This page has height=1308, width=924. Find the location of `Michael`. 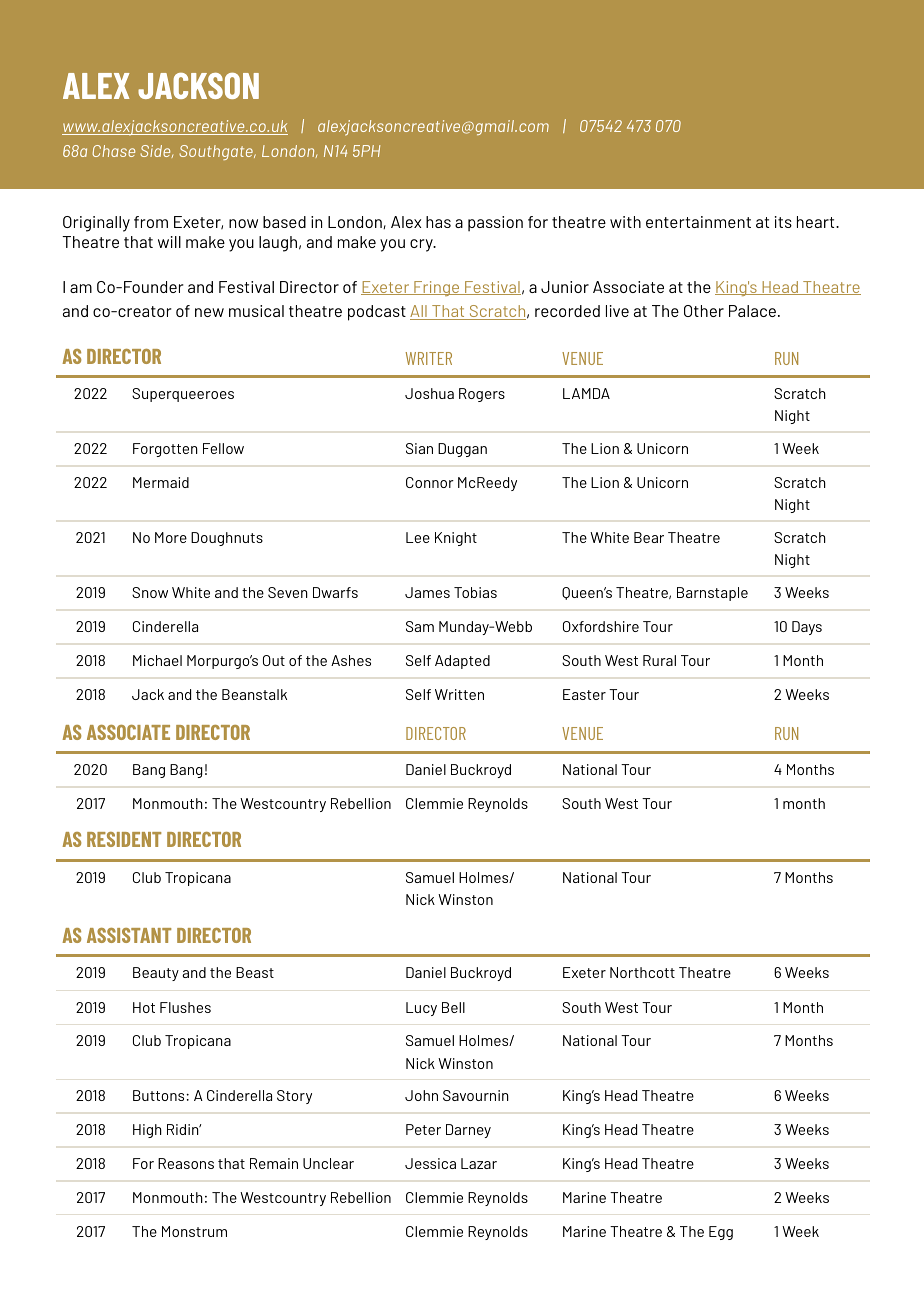

Michael is located at coordinates (157, 660).
